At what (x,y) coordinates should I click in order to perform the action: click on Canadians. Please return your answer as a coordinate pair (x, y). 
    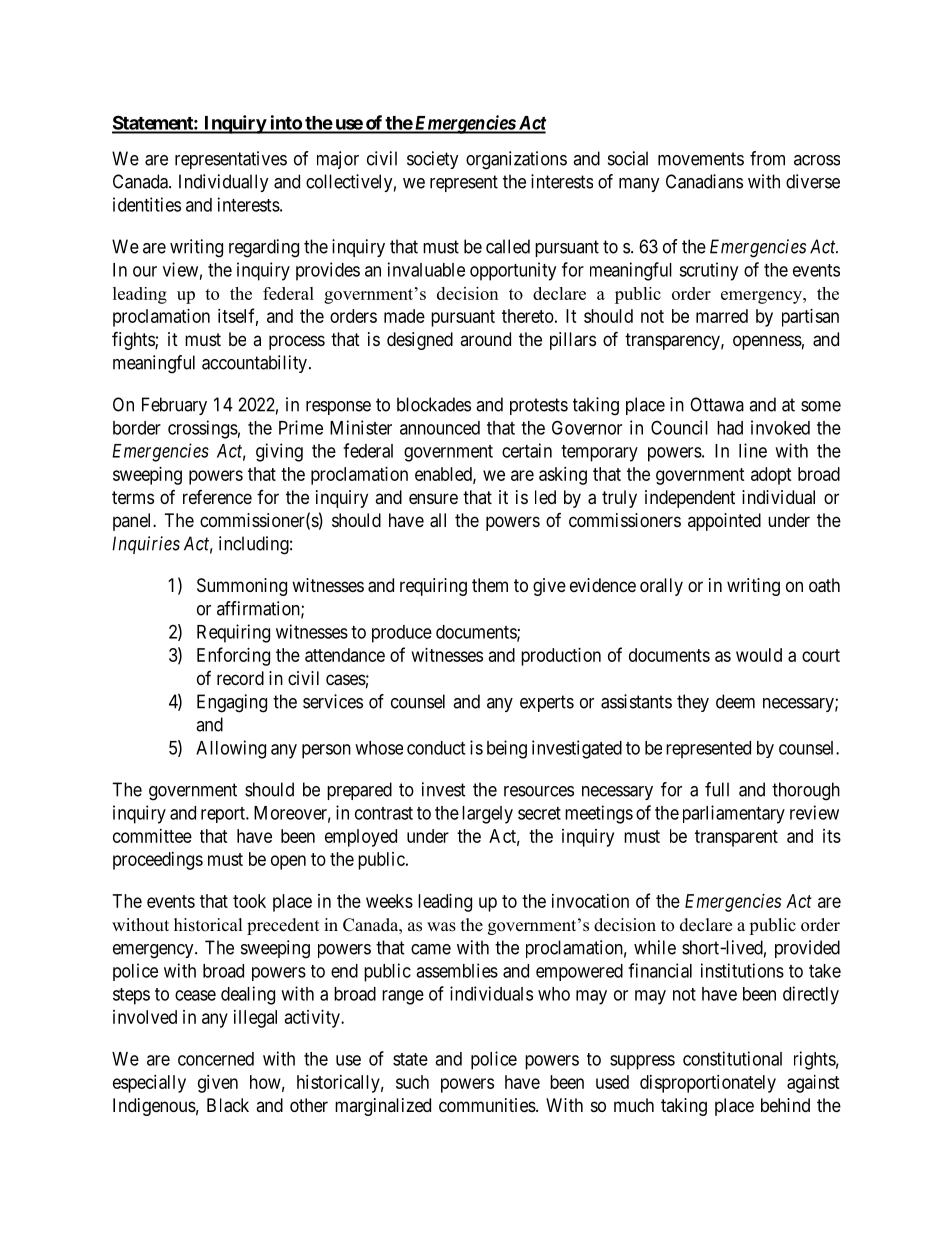
    Looking at the image, I should click on (704, 181).
